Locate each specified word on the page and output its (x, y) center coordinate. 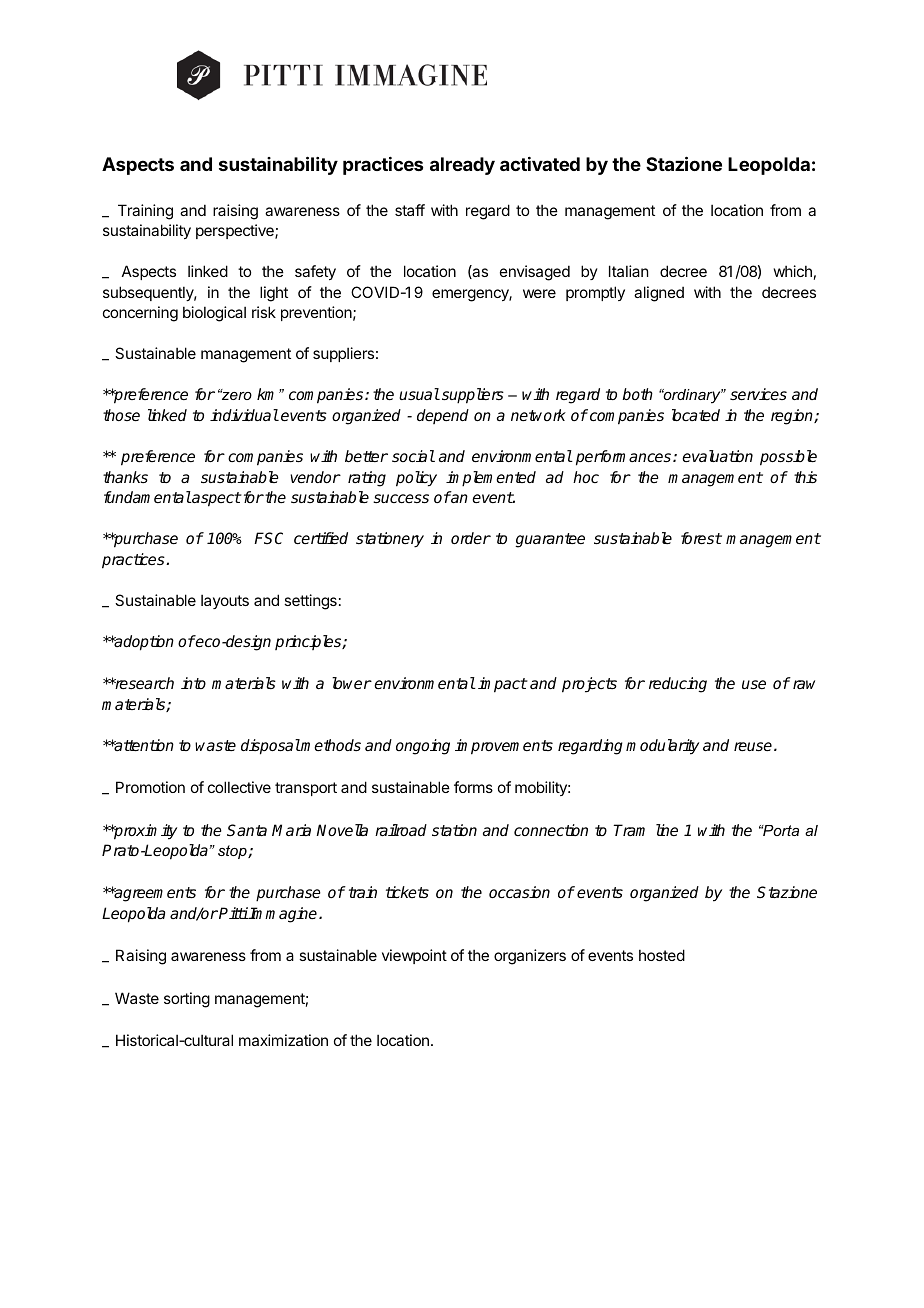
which (793, 271)
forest (701, 538)
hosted (662, 955)
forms (473, 787)
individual (244, 415)
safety (315, 272)
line (667, 830)
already (462, 166)
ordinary (692, 396)
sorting (187, 1000)
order (471, 538)
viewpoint (414, 956)
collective (239, 787)
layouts (225, 601)
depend (443, 416)
